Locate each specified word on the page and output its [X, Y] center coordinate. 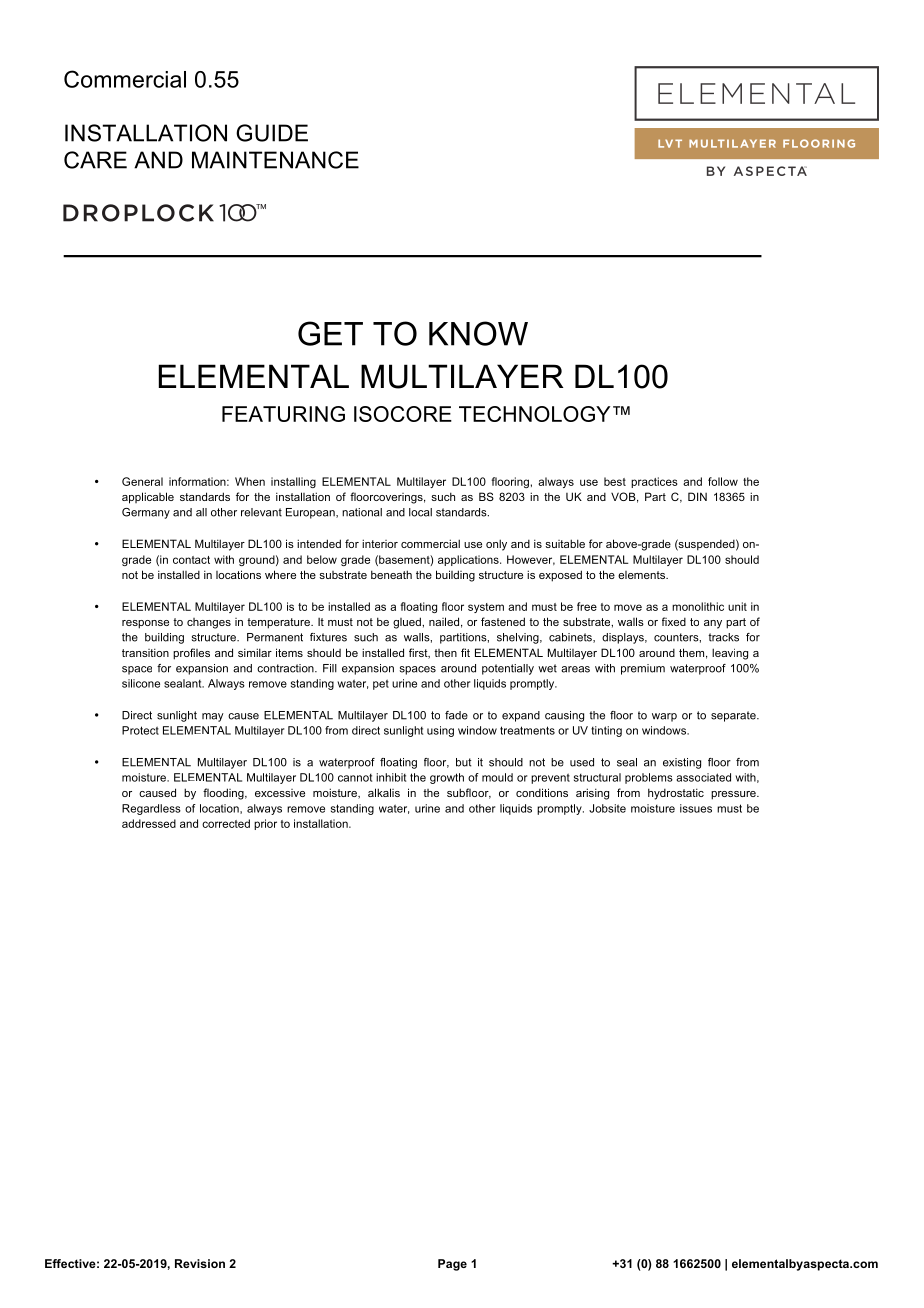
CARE [95, 160]
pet [381, 684]
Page [452, 1265]
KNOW [478, 333]
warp [664, 717]
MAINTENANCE [275, 160]
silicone [141, 683]
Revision [200, 1263]
